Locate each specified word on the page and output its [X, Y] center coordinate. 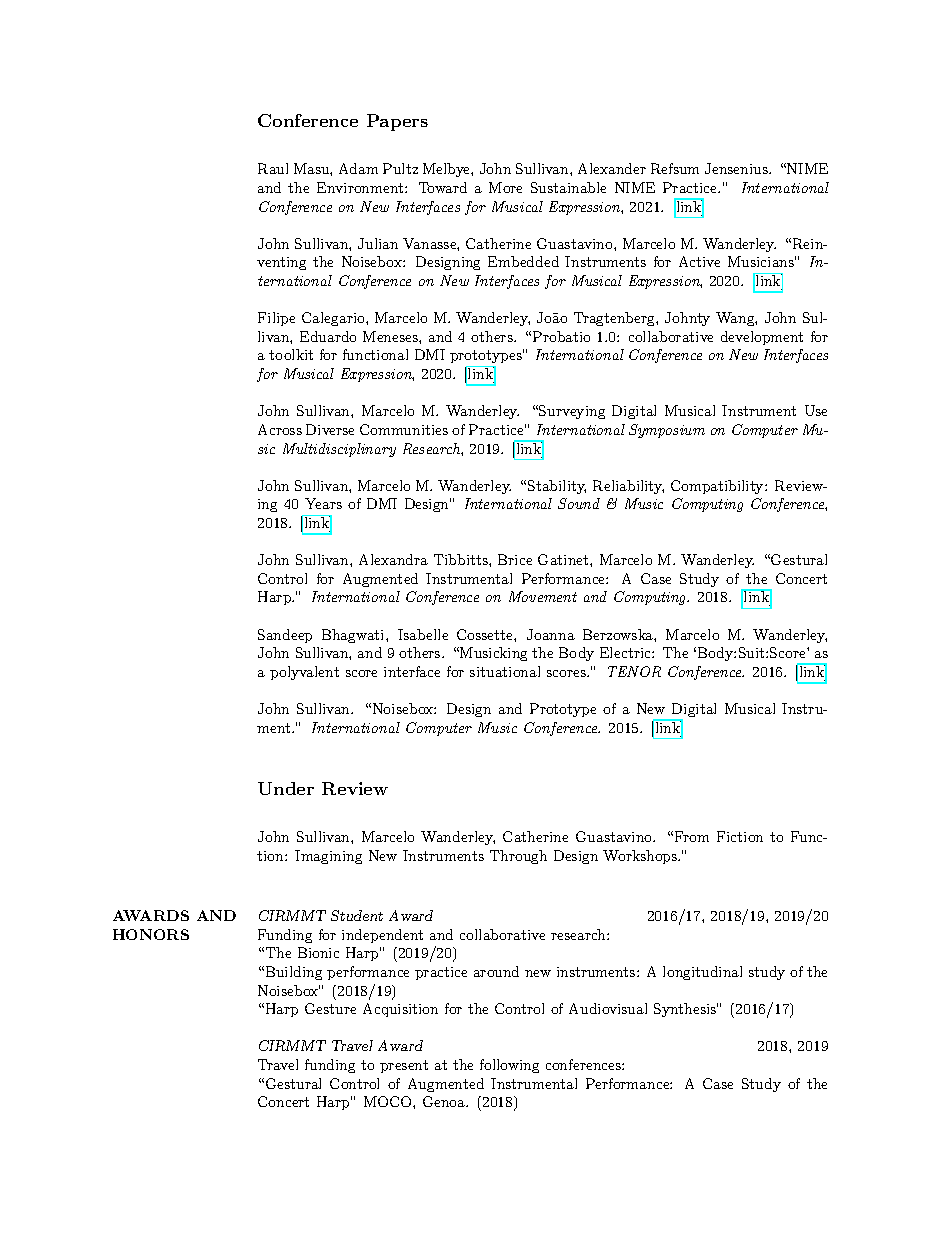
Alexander [612, 168]
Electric [626, 652]
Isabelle [423, 634]
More [505, 187]
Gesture [330, 1008]
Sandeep [285, 636]
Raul [273, 168]
